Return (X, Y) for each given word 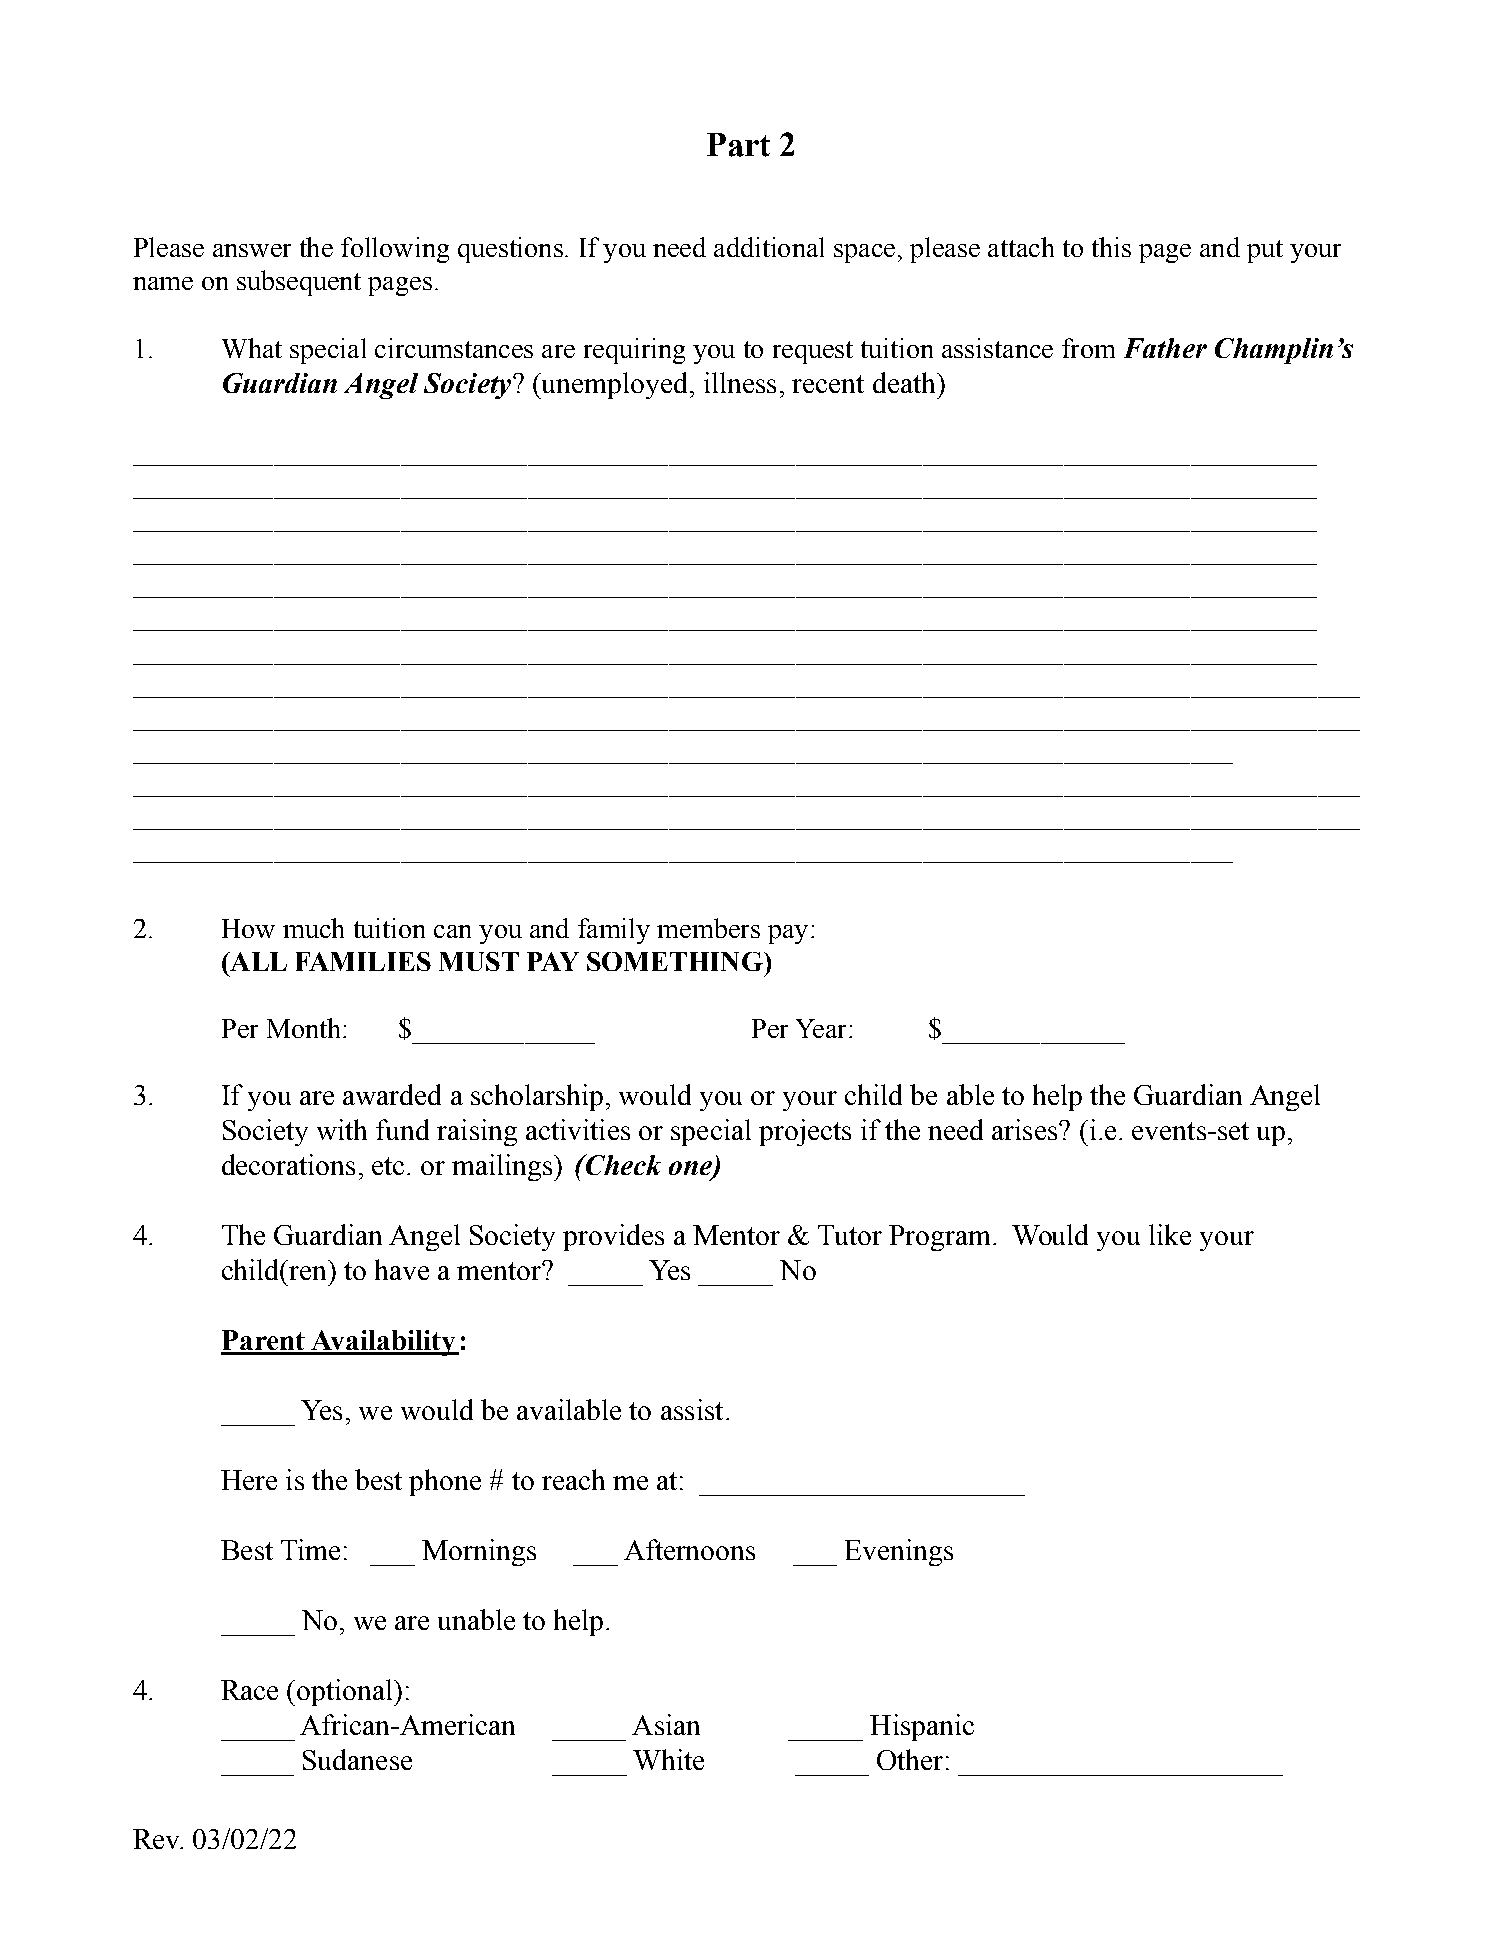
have (402, 1269)
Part (738, 145)
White (668, 1759)
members (708, 928)
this (1111, 247)
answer (252, 250)
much (313, 928)
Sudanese (357, 1759)
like (1170, 1234)
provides (613, 1237)
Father (1165, 348)
